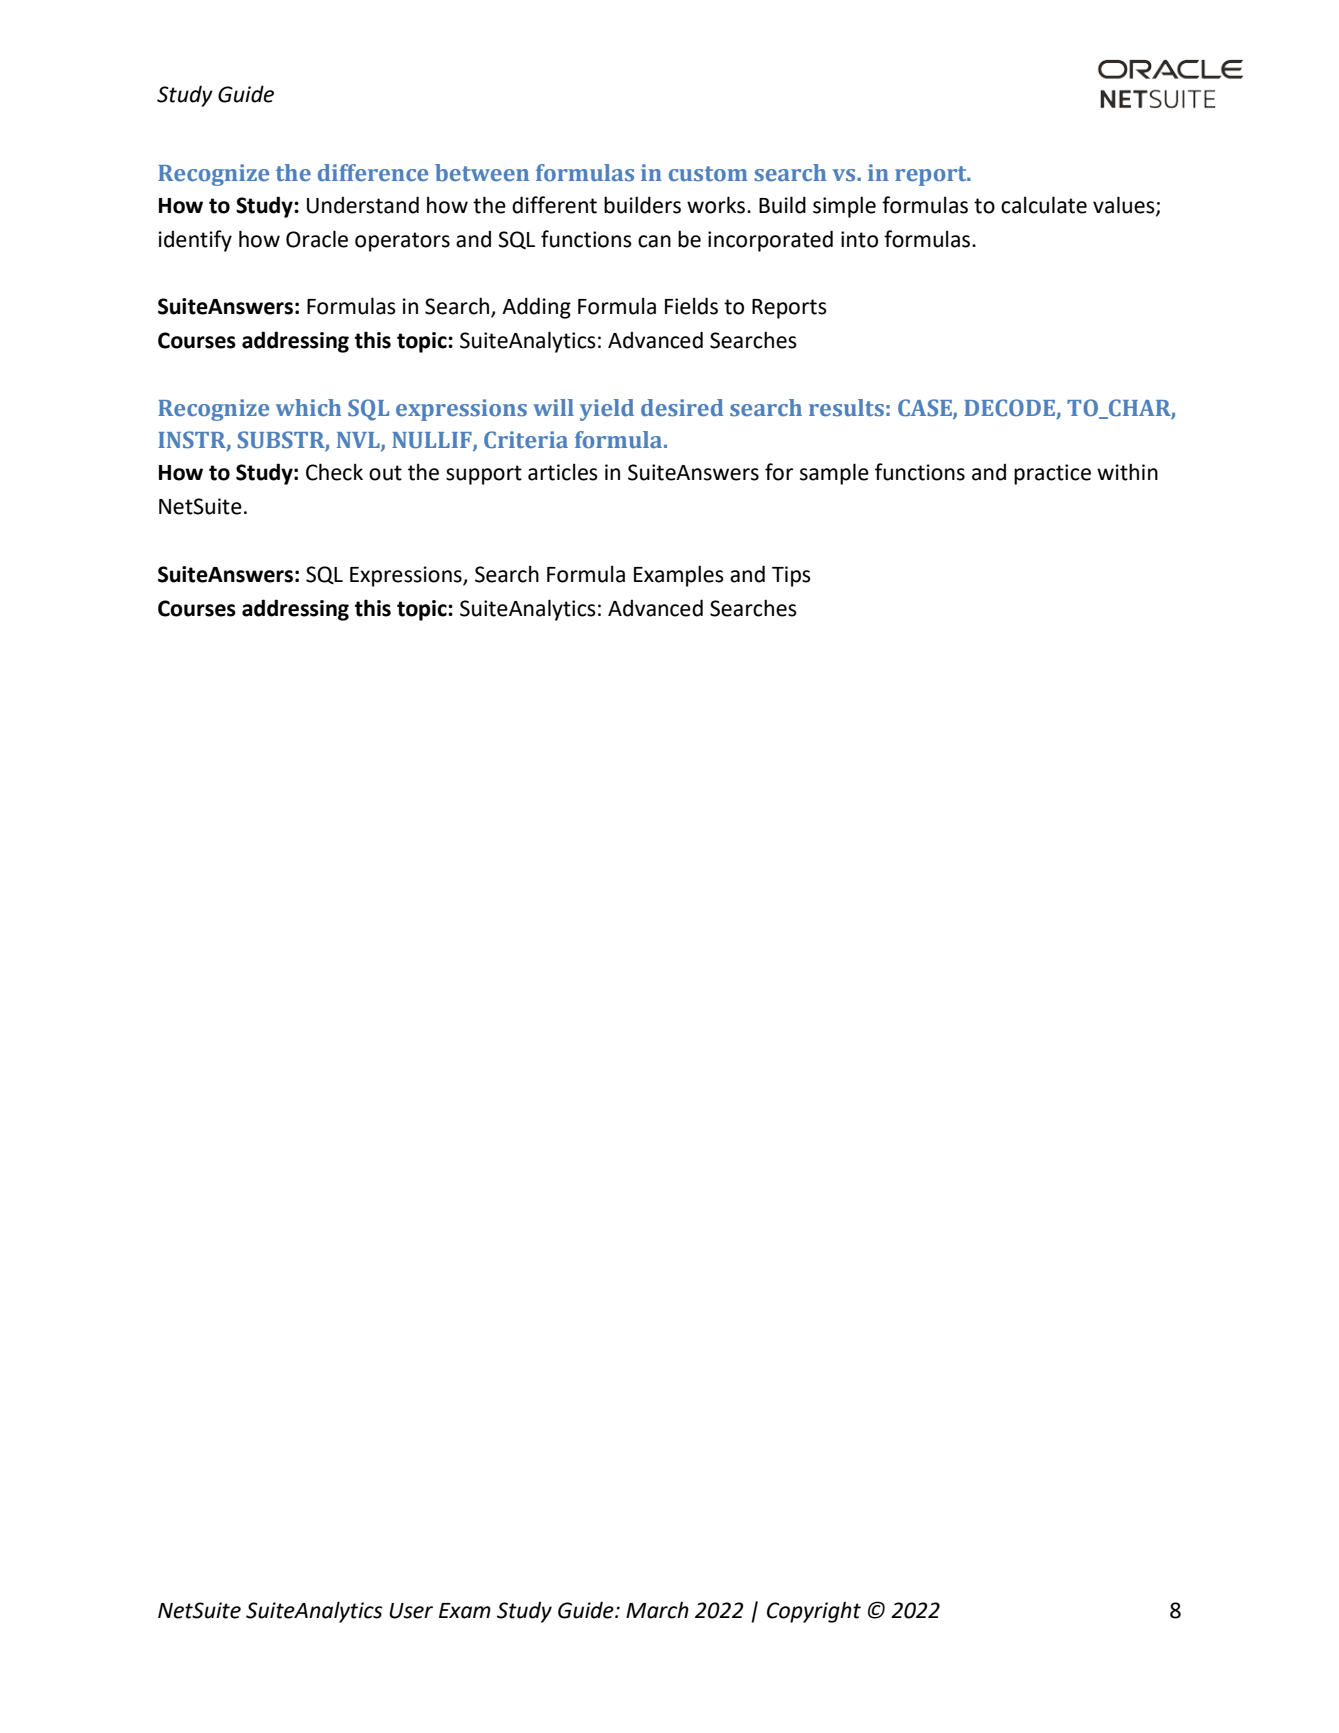 The width and height of the screenshot is (1339, 1733). Describe the element at coordinates (654, 241) in the screenshot. I see `can` at that location.
